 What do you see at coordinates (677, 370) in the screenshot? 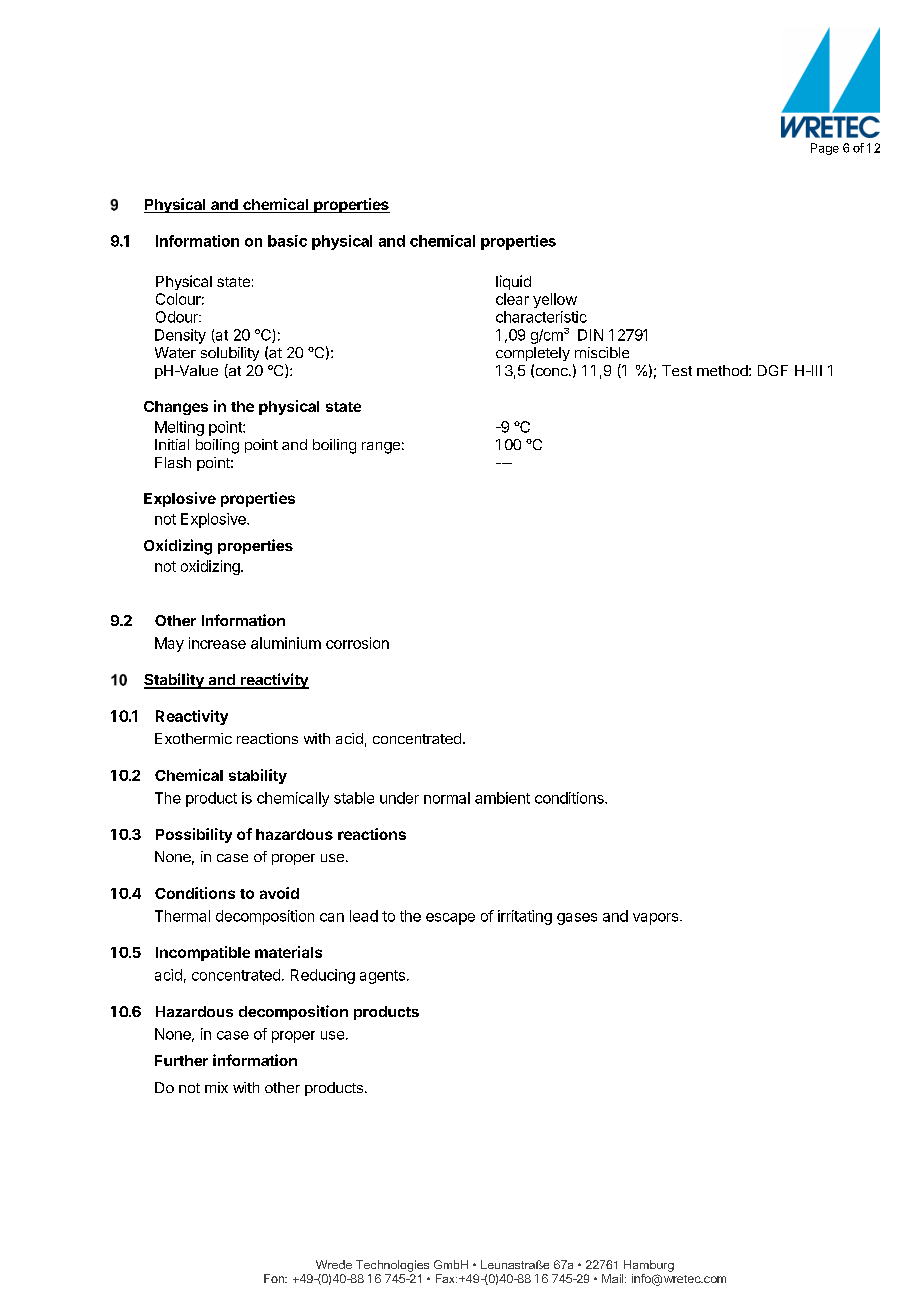
I see `Test` at bounding box center [677, 370].
